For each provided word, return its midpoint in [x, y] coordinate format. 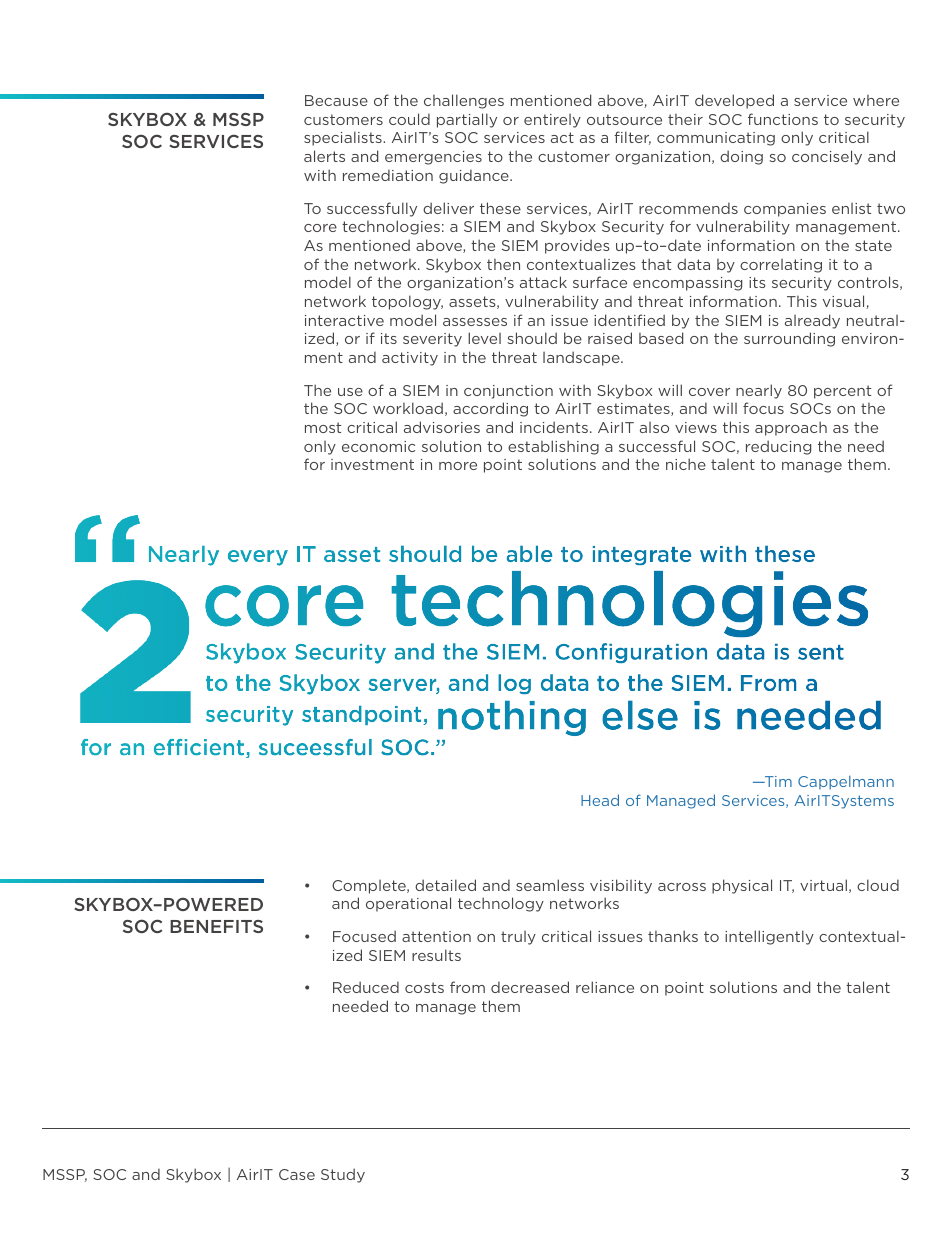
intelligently [769, 937]
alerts [324, 156]
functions [783, 119]
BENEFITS [216, 926]
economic [378, 446]
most [323, 427]
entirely [552, 121]
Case [297, 1174]
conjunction [508, 392]
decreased [530, 987]
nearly [759, 391]
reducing [778, 447]
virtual [823, 885]
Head [600, 800]
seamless [550, 885]
